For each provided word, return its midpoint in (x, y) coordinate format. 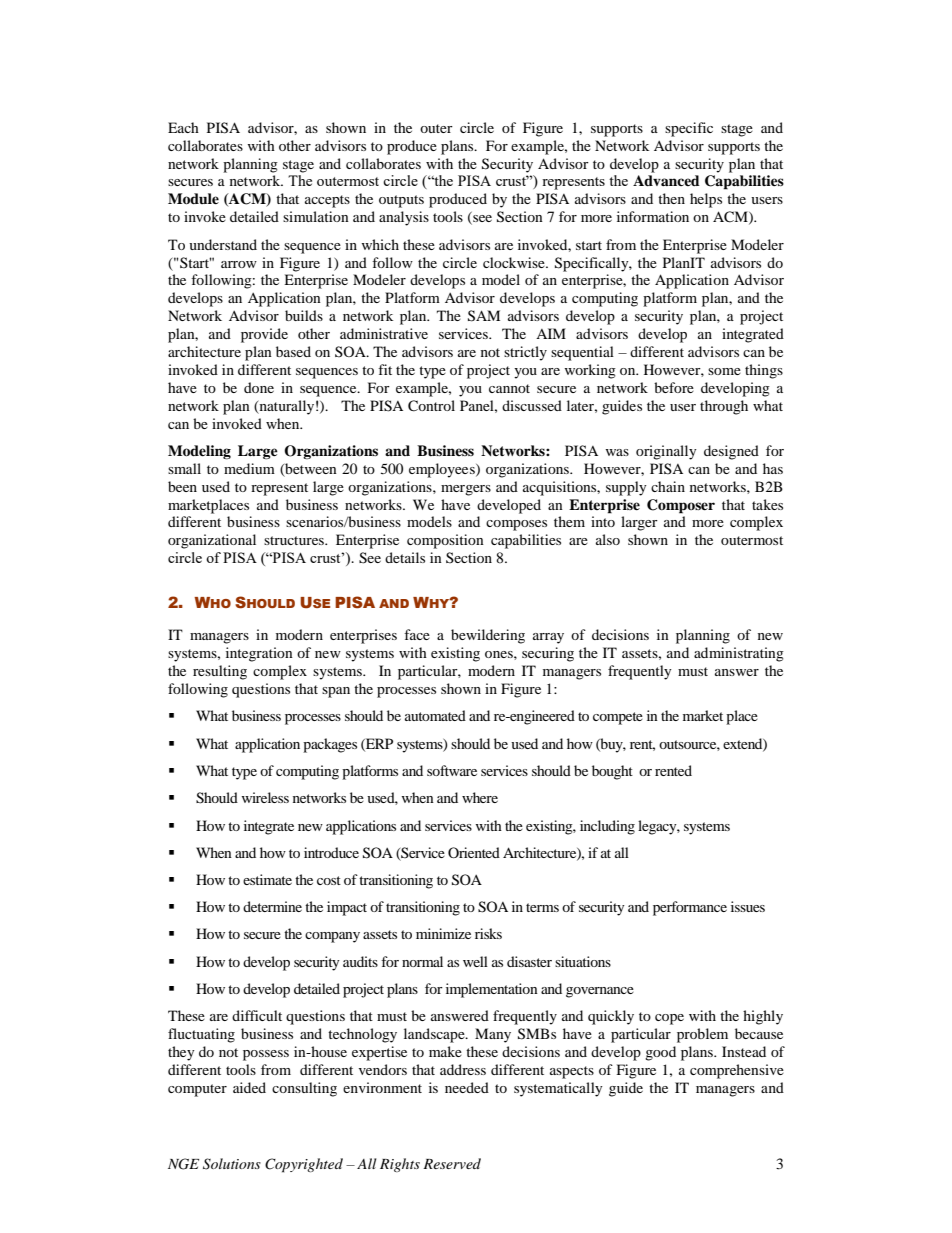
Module (193, 199)
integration (259, 654)
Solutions (232, 1164)
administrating (739, 654)
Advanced (666, 180)
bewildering (488, 636)
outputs (401, 201)
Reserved (452, 1163)
